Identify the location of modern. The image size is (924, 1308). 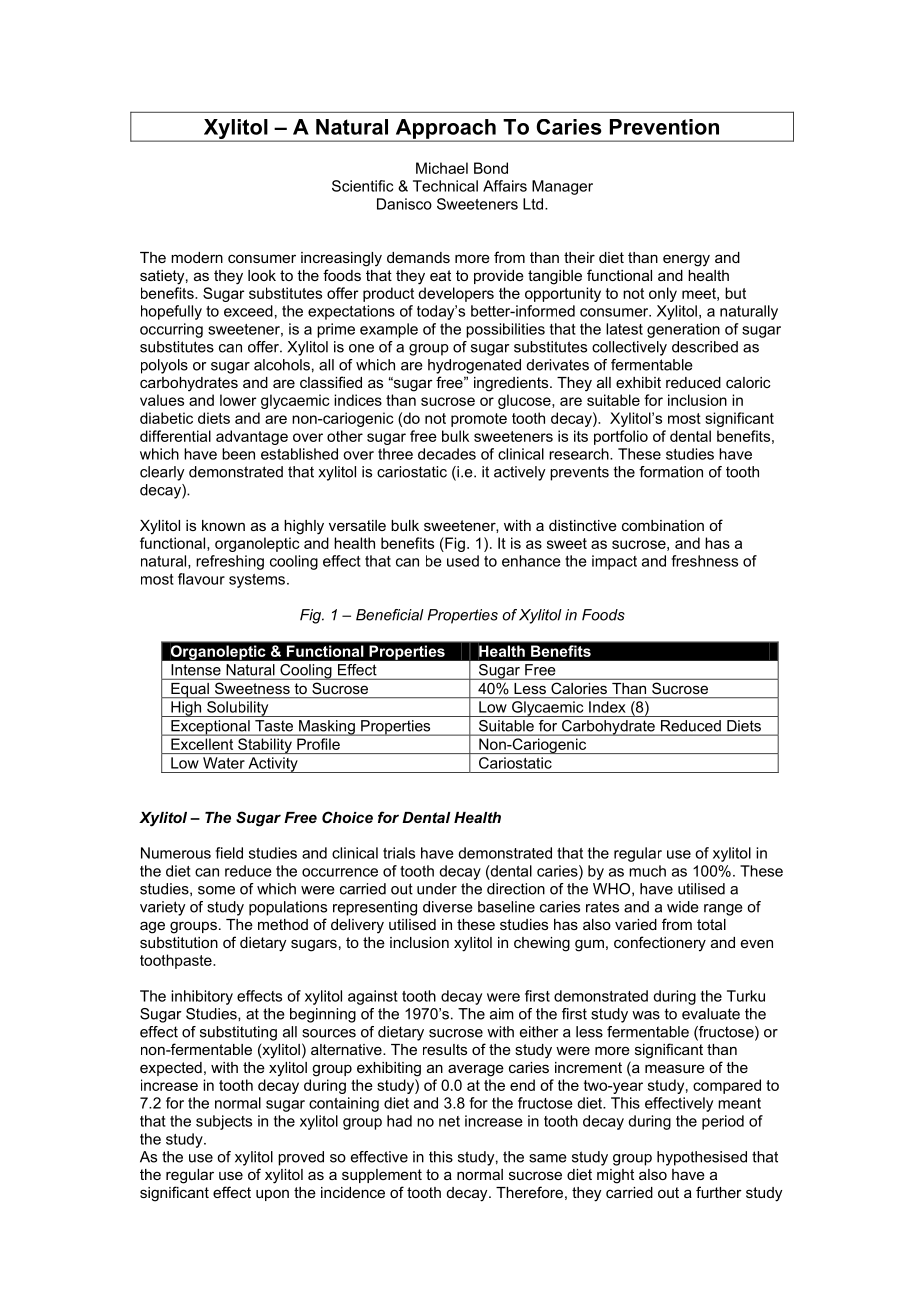
(197, 257).
